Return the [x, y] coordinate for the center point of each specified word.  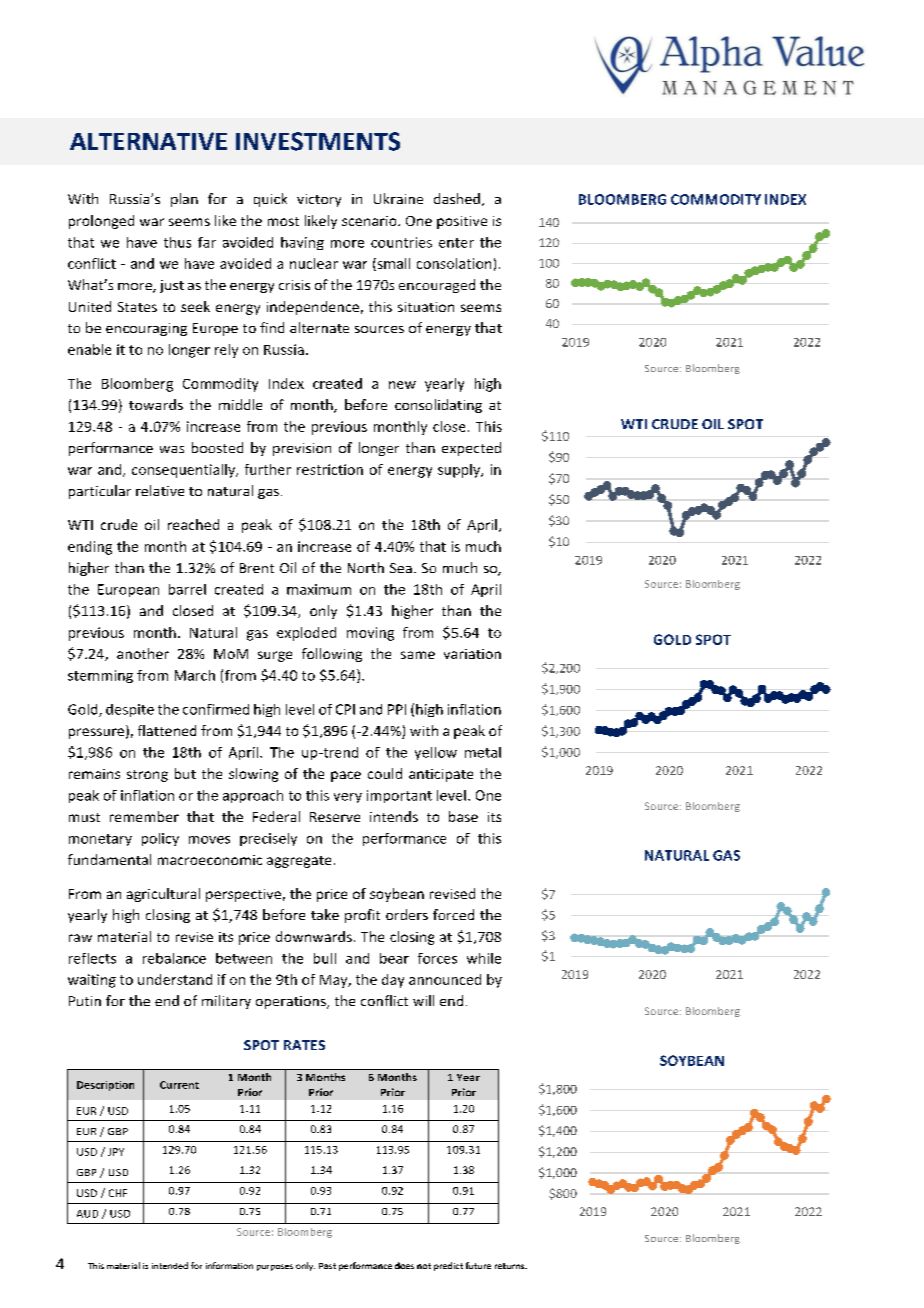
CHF [118, 1193]
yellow [436, 753]
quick [270, 200]
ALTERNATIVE [148, 141]
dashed [457, 198]
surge [275, 656]
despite [130, 710]
